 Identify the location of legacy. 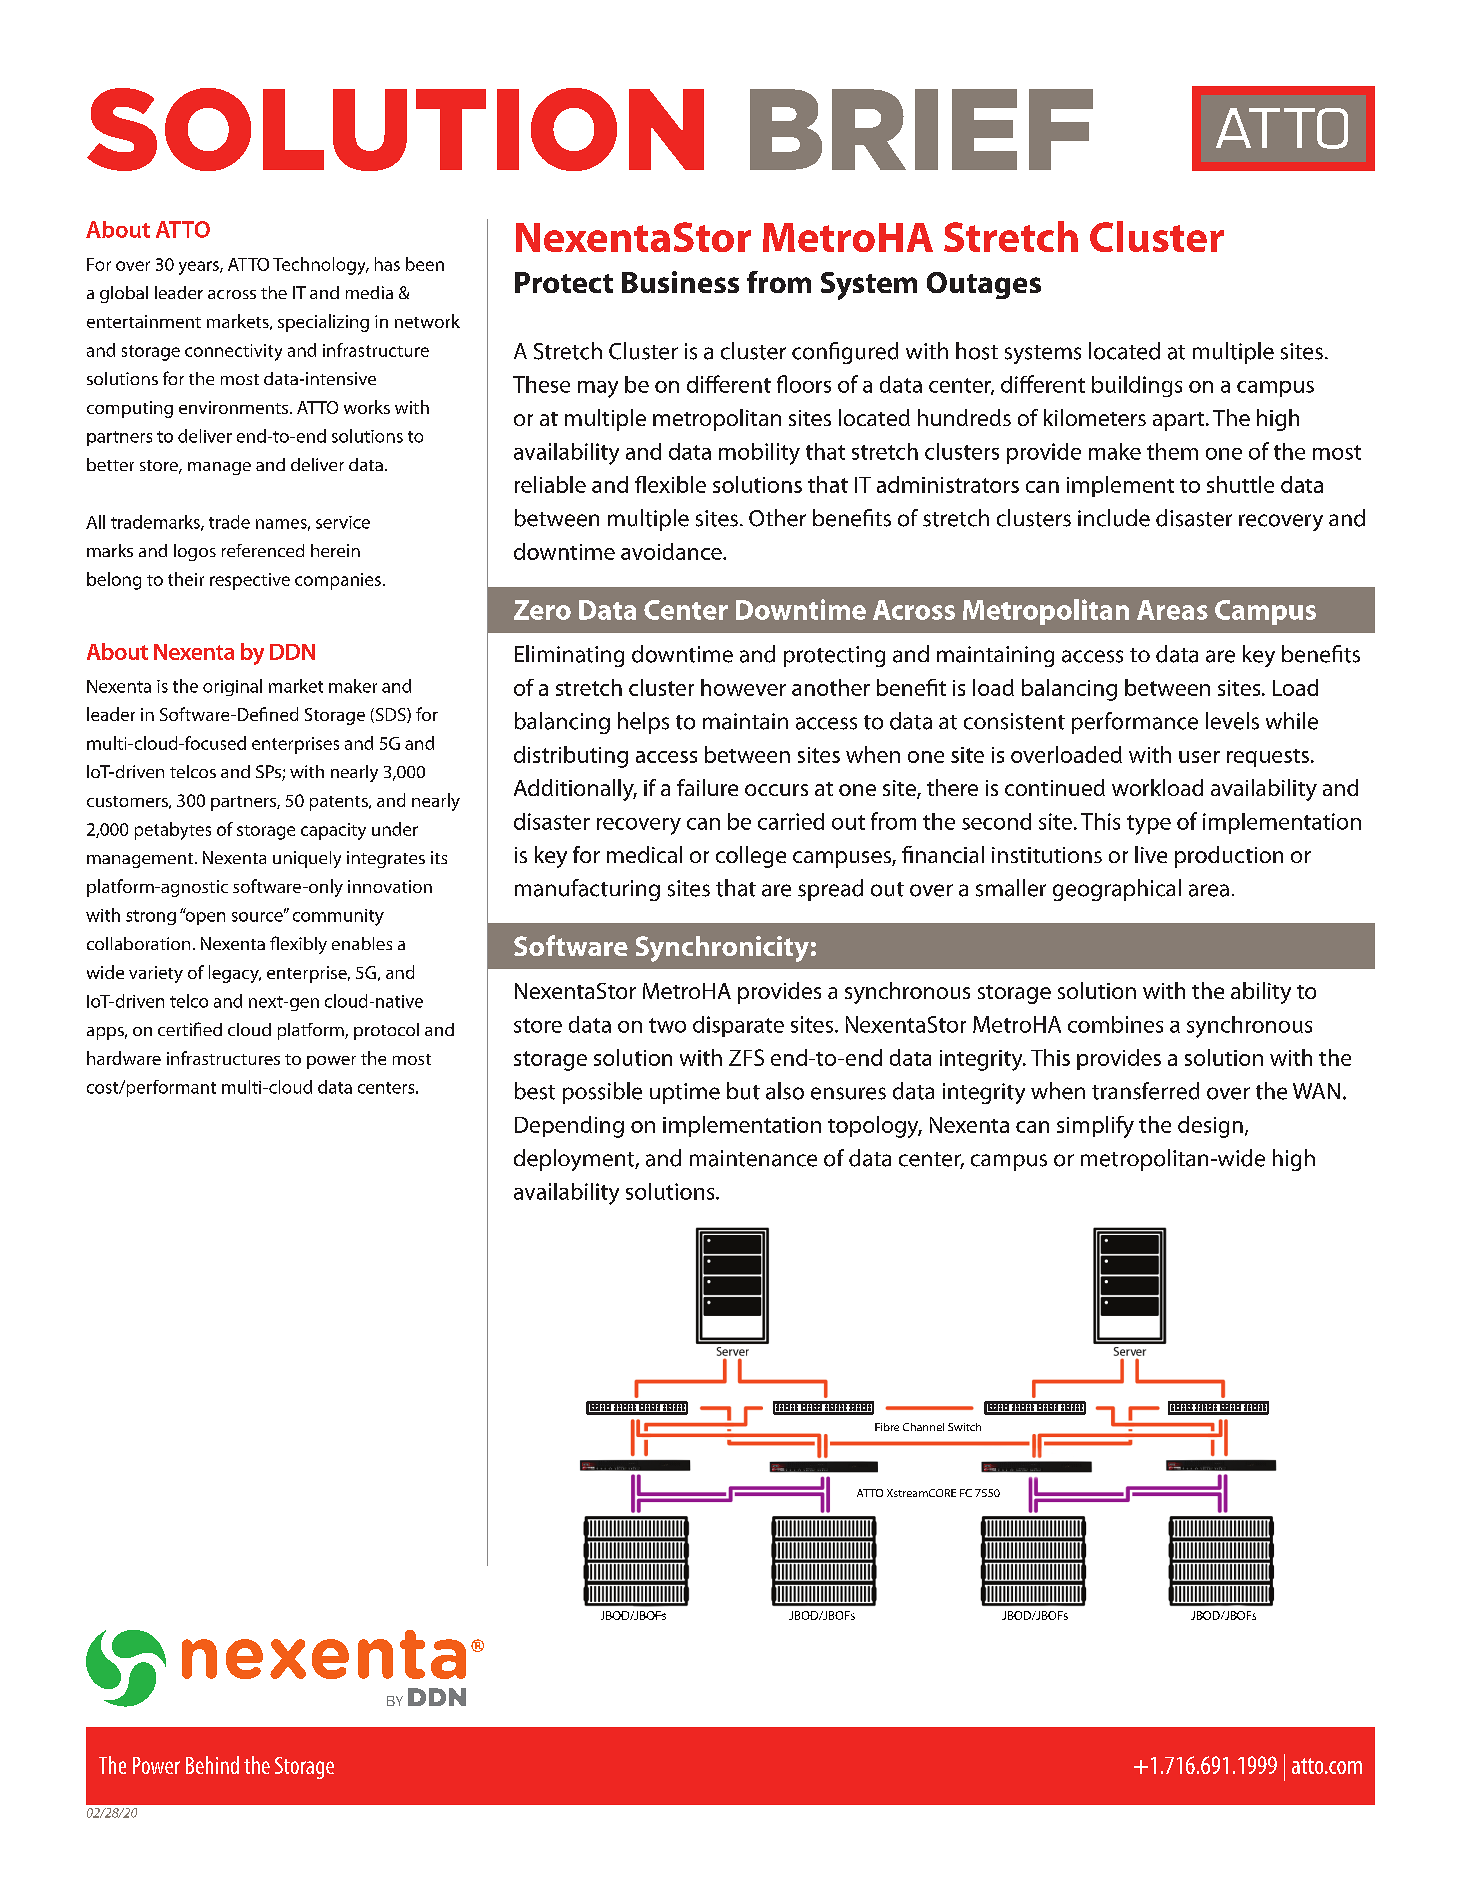
(235, 974).
